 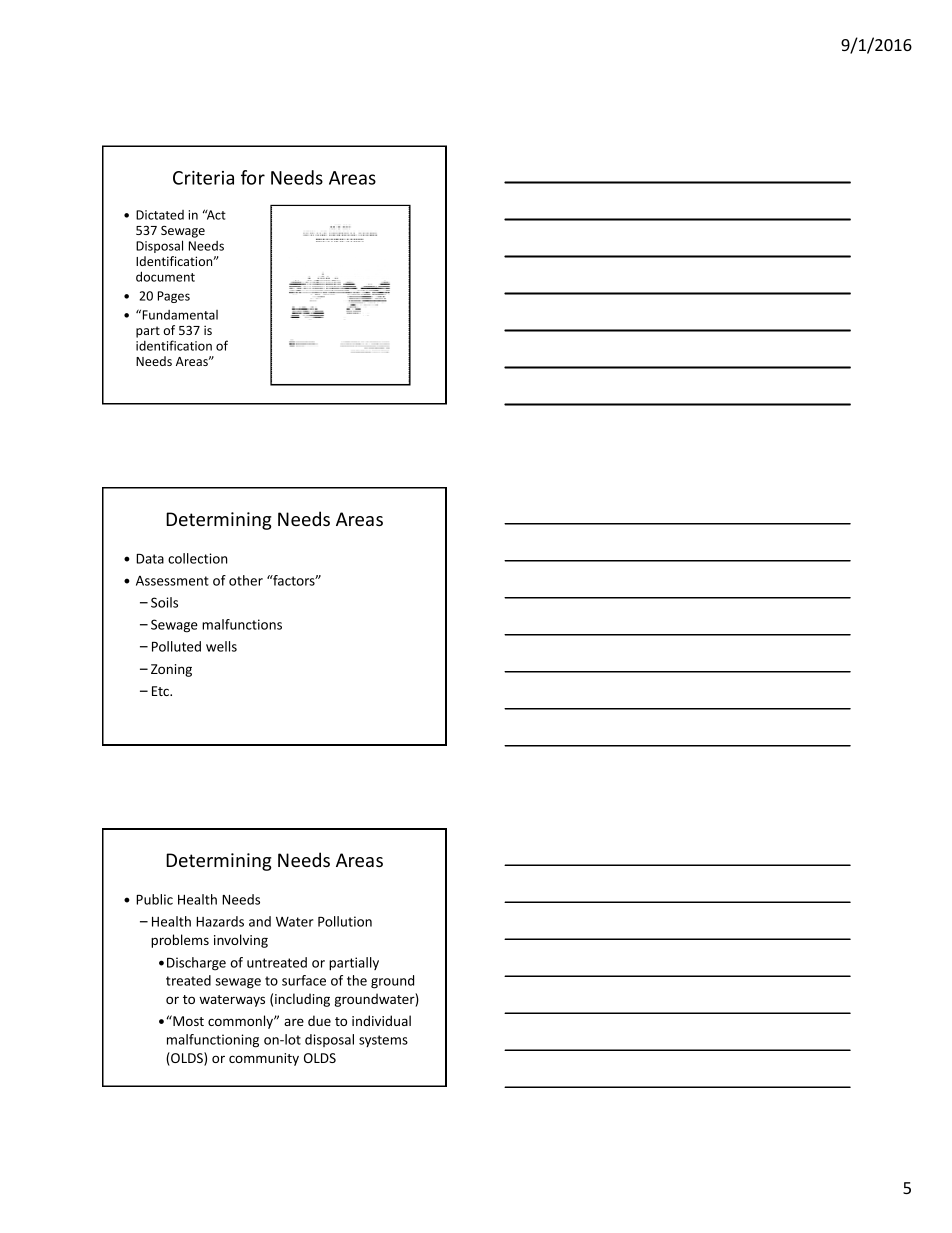 What do you see at coordinates (253, 177) in the screenshot?
I see `for` at bounding box center [253, 177].
